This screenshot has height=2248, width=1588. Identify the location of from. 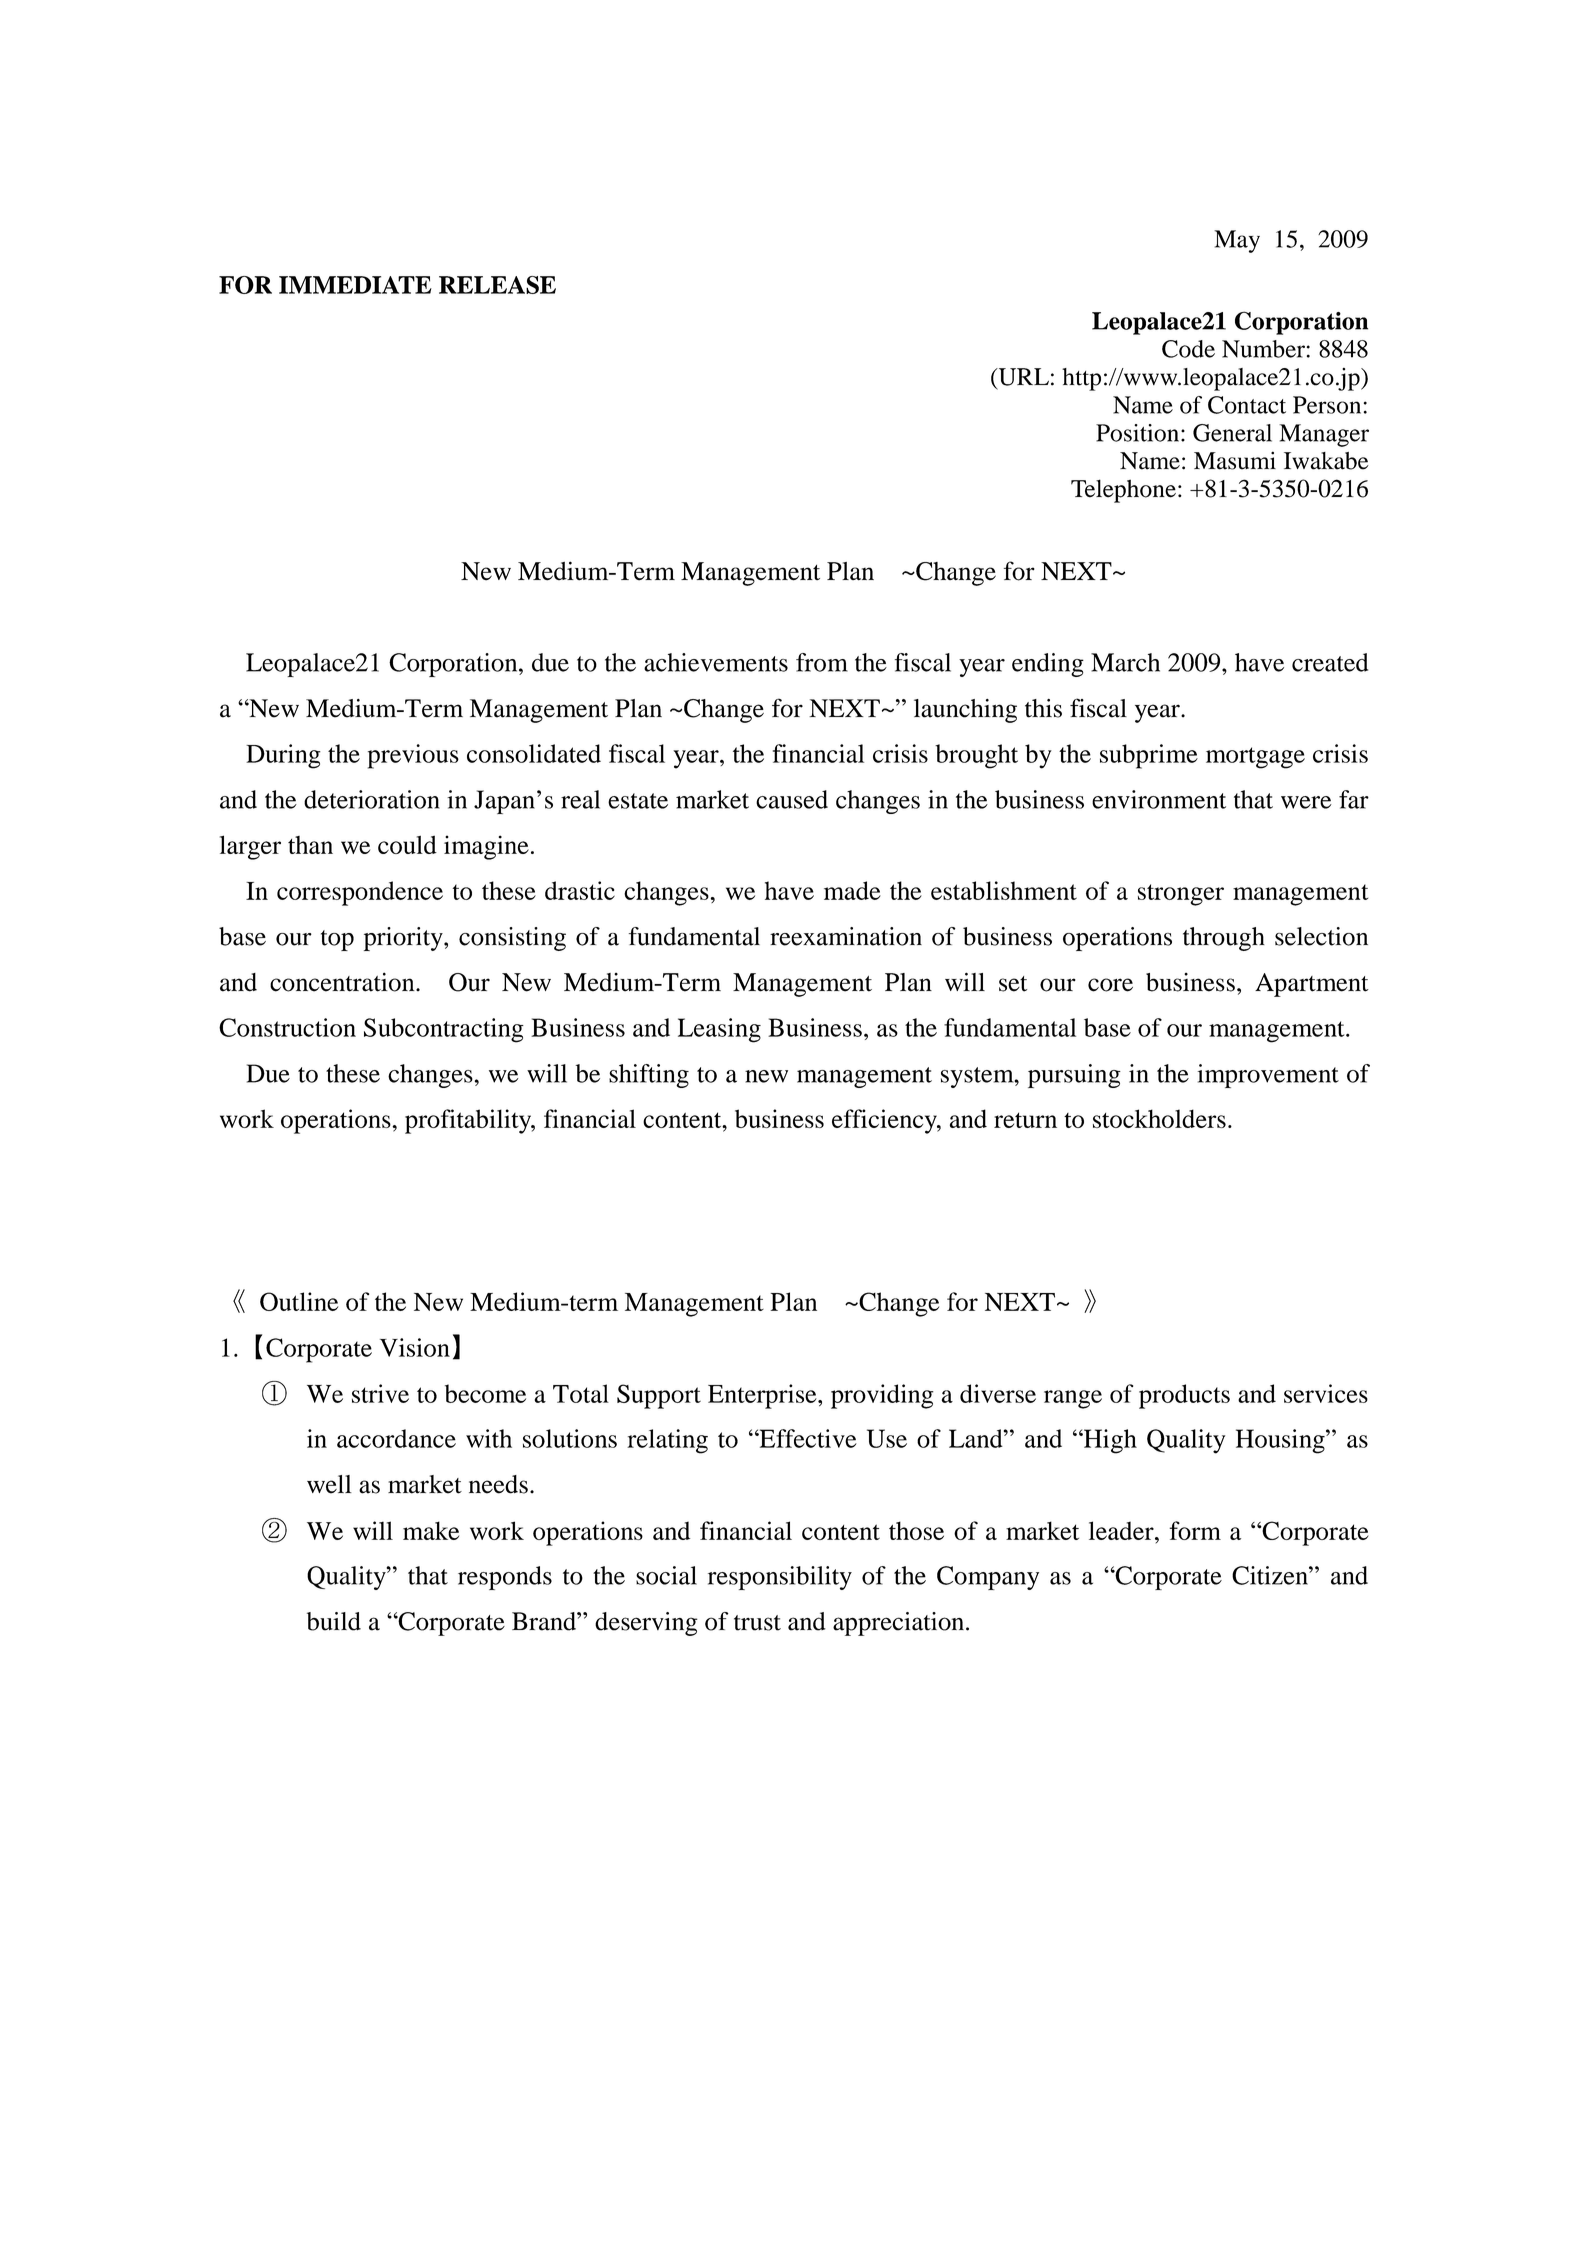
(822, 662).
